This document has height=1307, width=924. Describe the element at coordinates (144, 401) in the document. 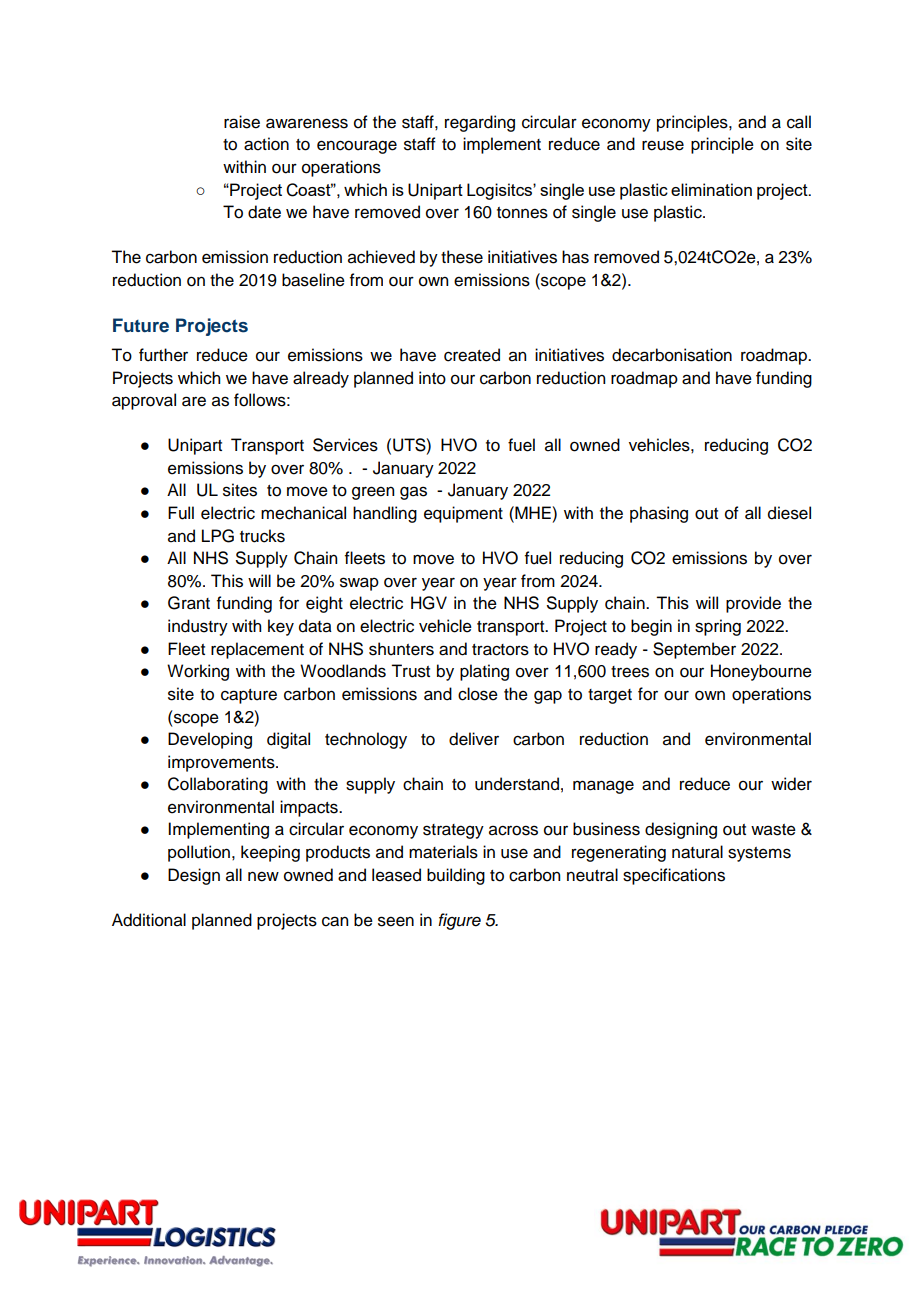

I see `approval` at that location.
